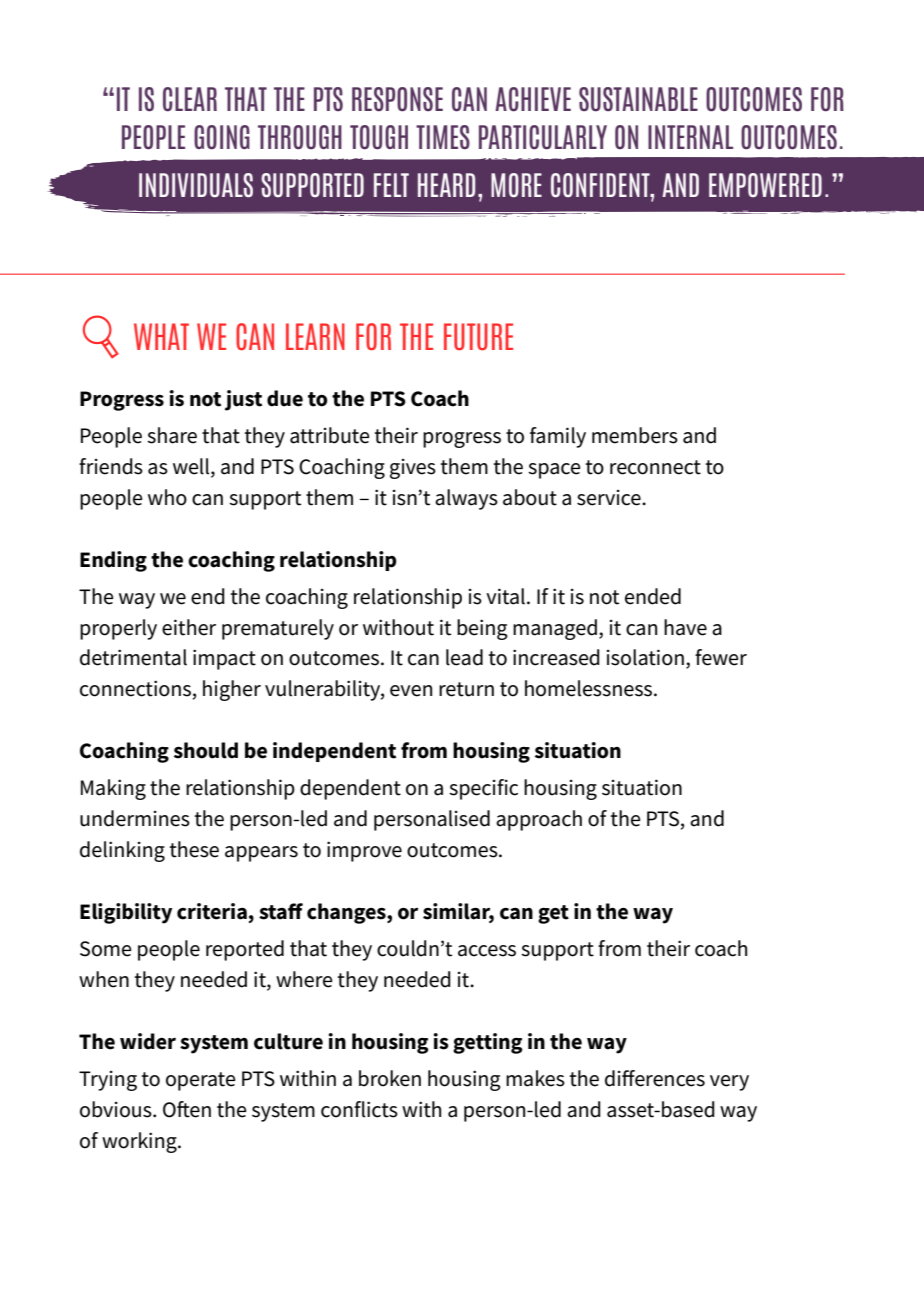  I want to click on differences, so click(655, 1078).
